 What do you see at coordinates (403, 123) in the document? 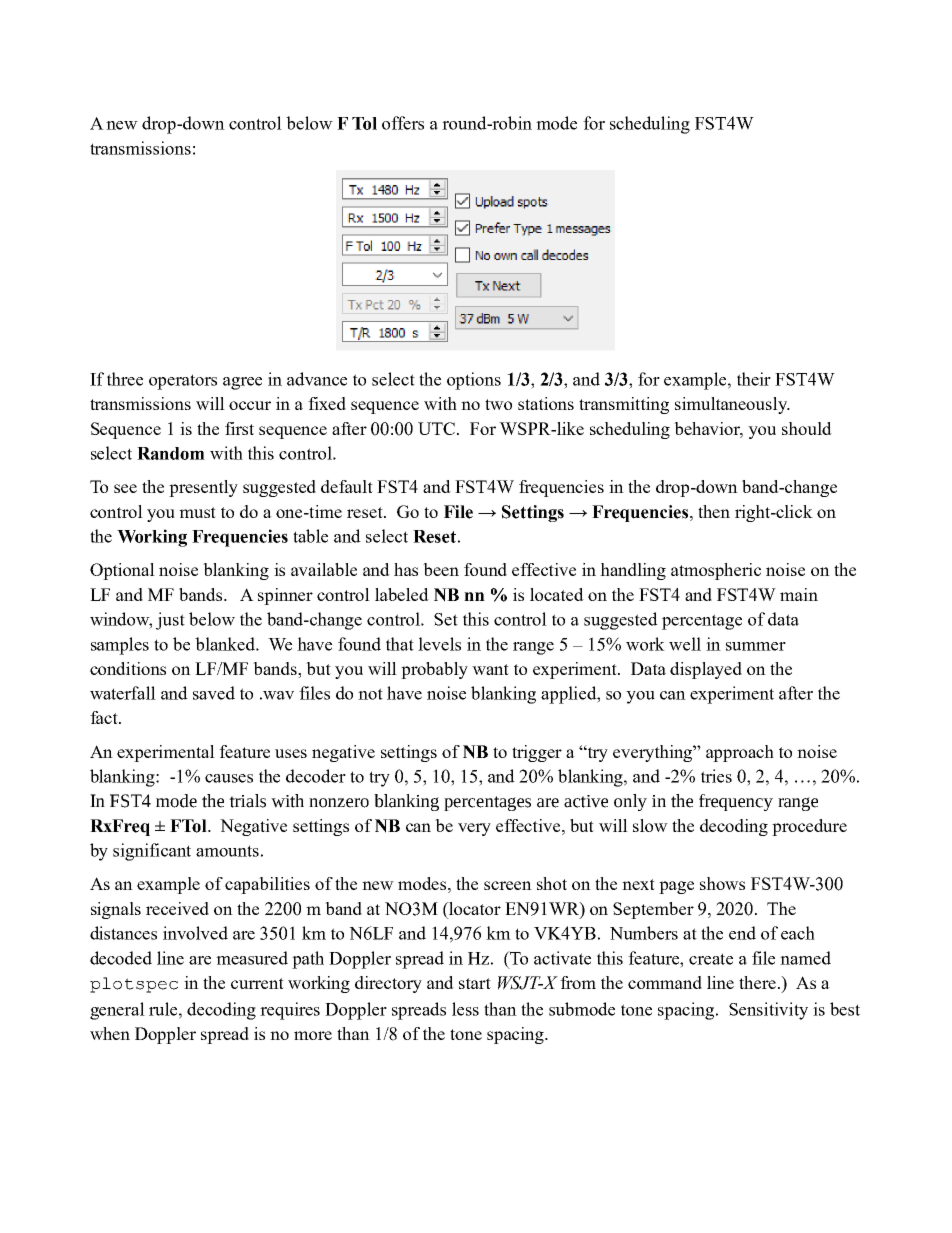
I see `offers` at bounding box center [403, 123].
